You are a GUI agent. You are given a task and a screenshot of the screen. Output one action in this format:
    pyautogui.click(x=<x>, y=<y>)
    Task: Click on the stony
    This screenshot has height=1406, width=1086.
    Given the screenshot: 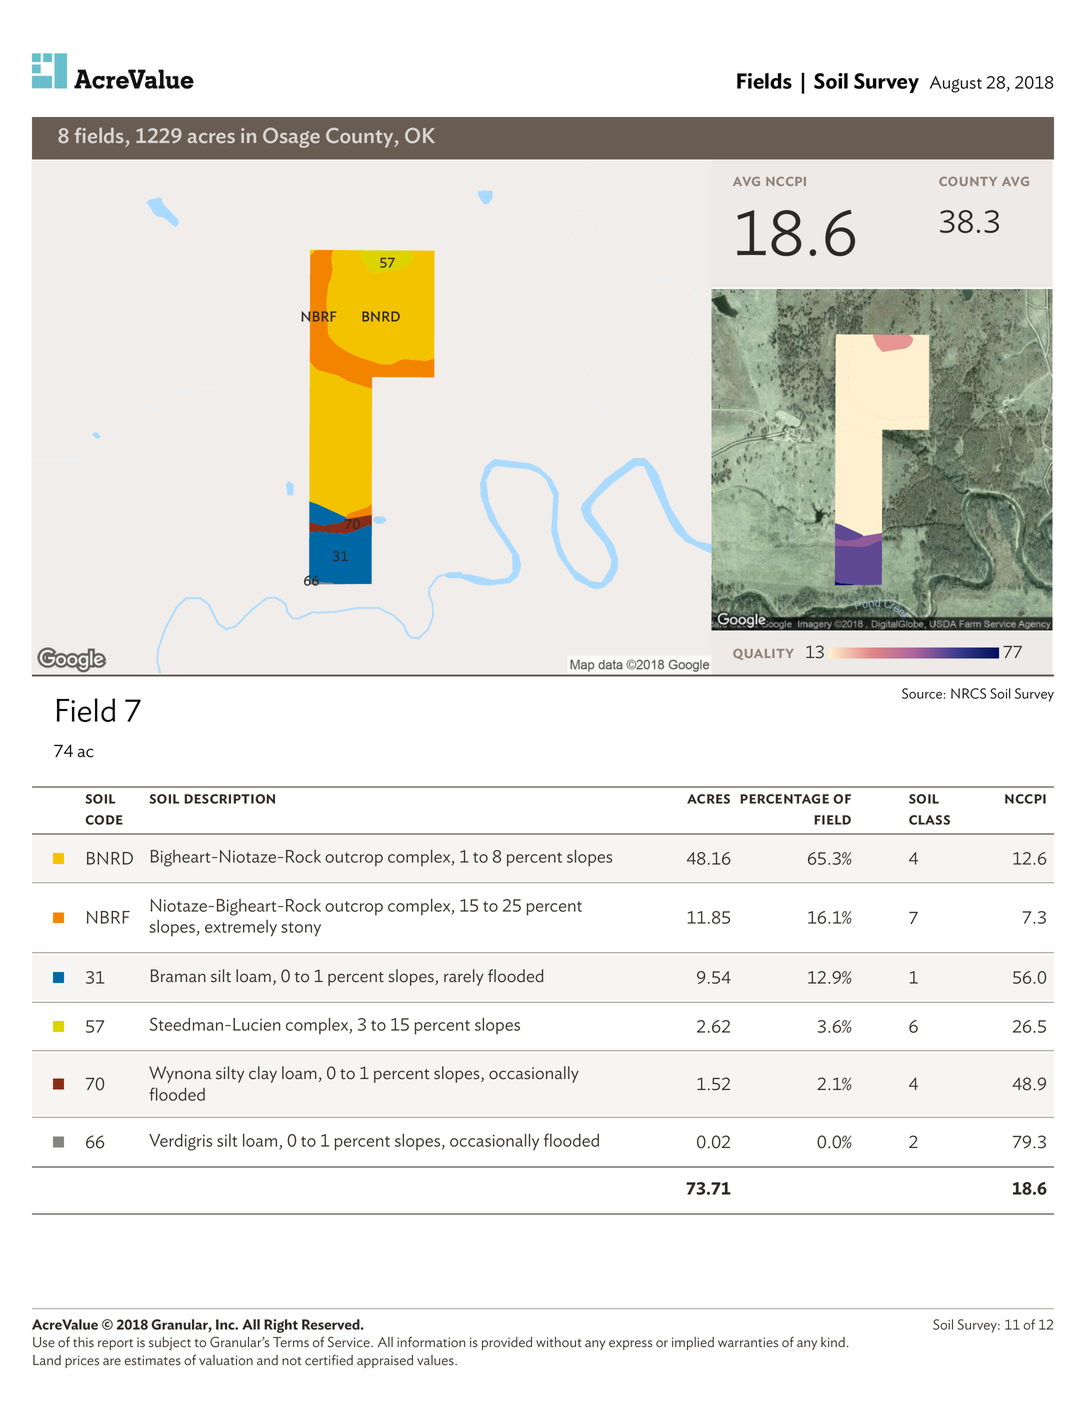 What is the action you would take?
    pyautogui.click(x=301, y=929)
